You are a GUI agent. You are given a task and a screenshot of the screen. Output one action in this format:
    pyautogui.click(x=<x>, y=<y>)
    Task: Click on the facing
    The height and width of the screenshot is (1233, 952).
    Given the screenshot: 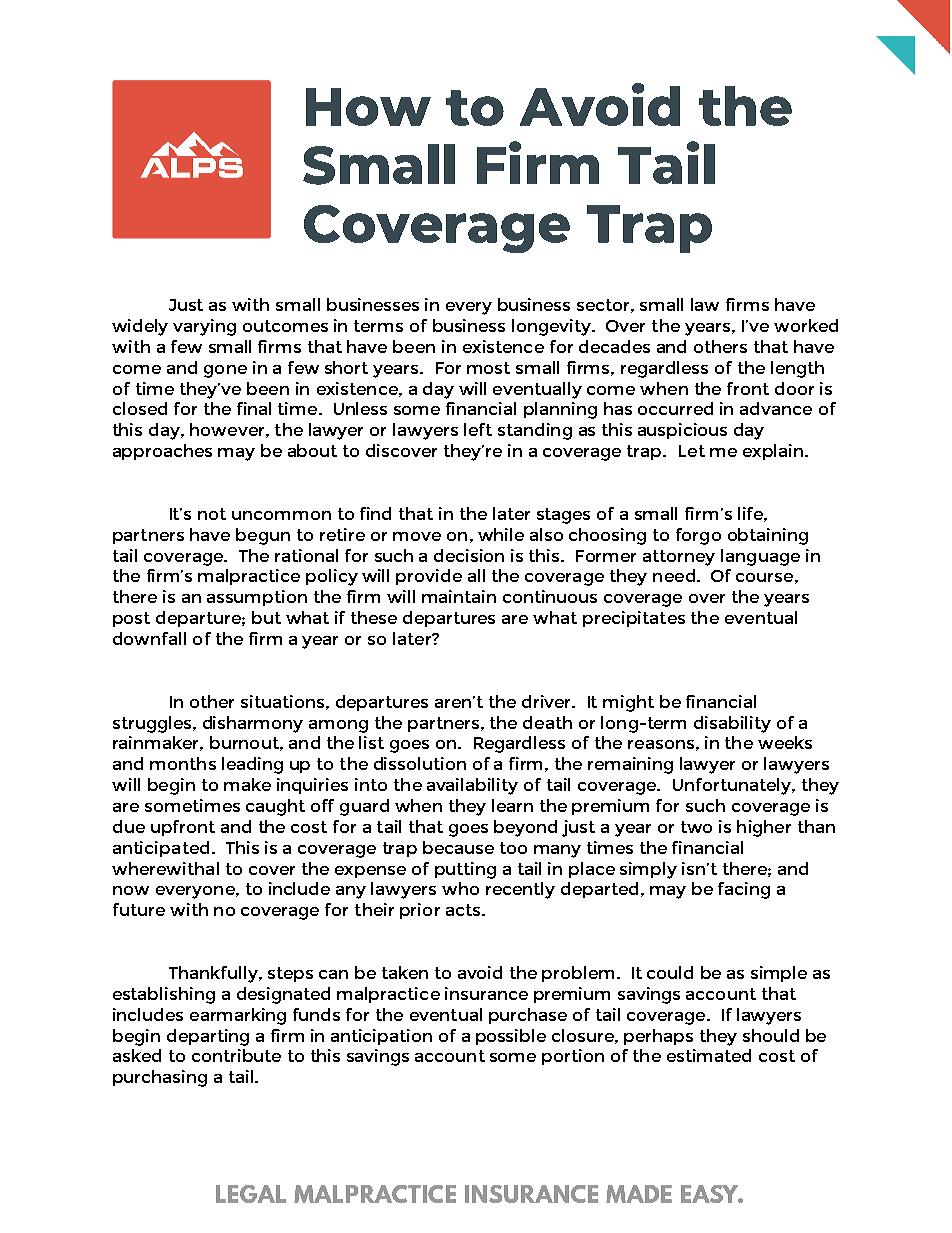 What is the action you would take?
    pyautogui.click(x=744, y=890)
